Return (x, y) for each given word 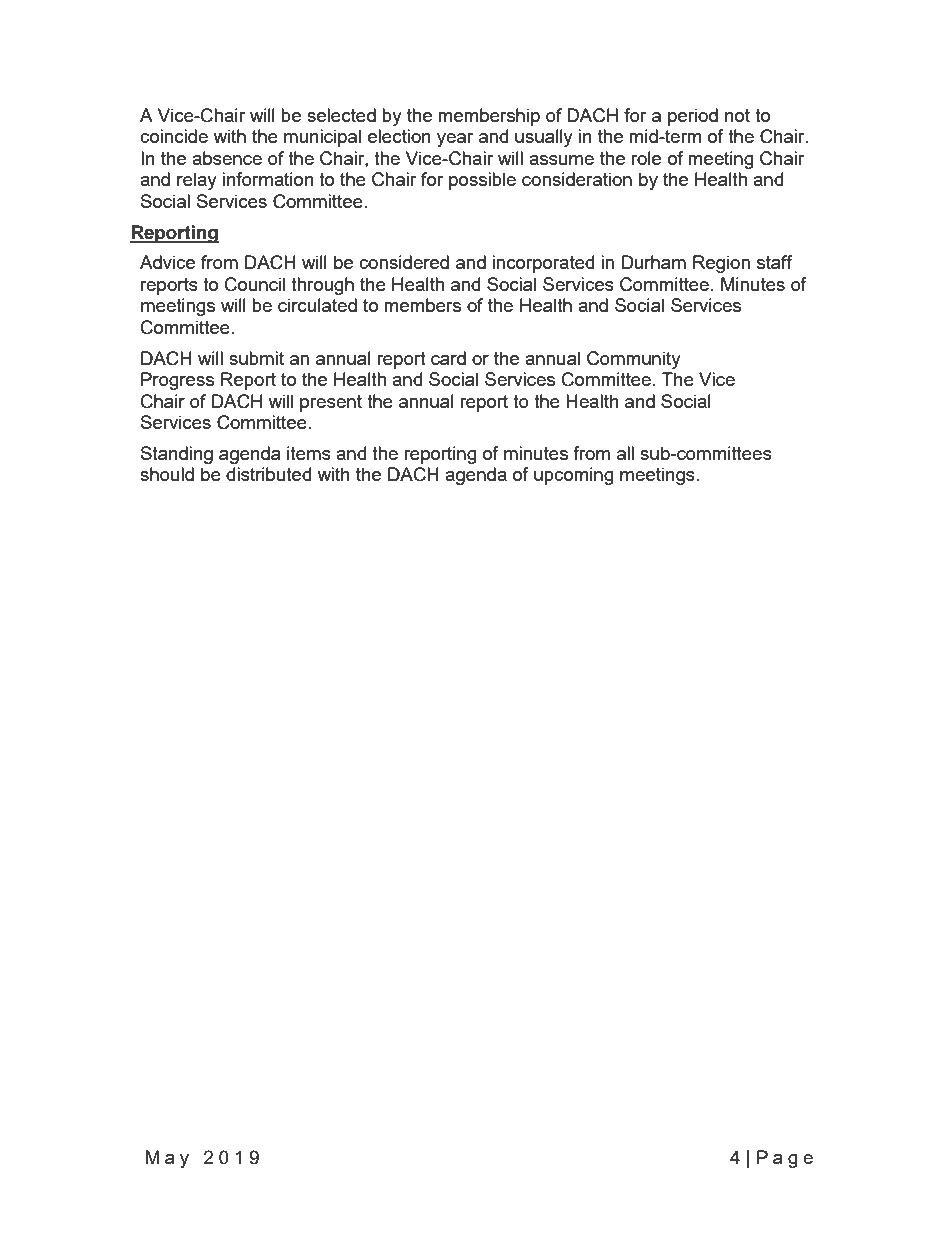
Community (634, 360)
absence (227, 158)
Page (785, 1159)
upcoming (574, 476)
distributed (268, 474)
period (693, 117)
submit (256, 358)
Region (721, 264)
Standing (177, 455)
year (455, 140)
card (448, 358)
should (167, 474)
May (167, 1159)
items (309, 453)
